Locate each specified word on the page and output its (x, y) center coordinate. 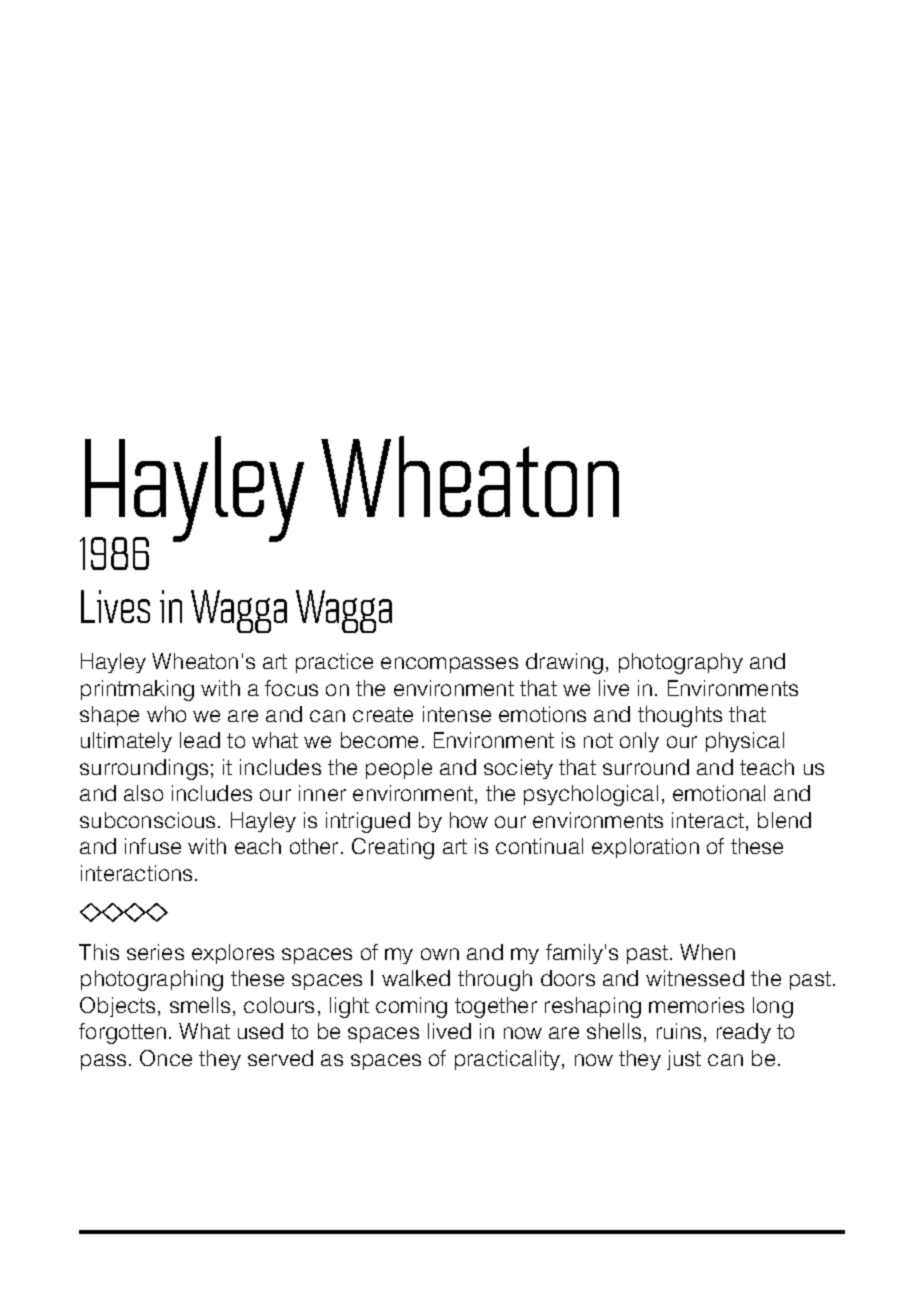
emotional (719, 793)
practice (334, 663)
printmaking (137, 690)
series (155, 952)
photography (681, 663)
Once (166, 1058)
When (707, 952)
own (440, 954)
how (469, 820)
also (143, 793)
